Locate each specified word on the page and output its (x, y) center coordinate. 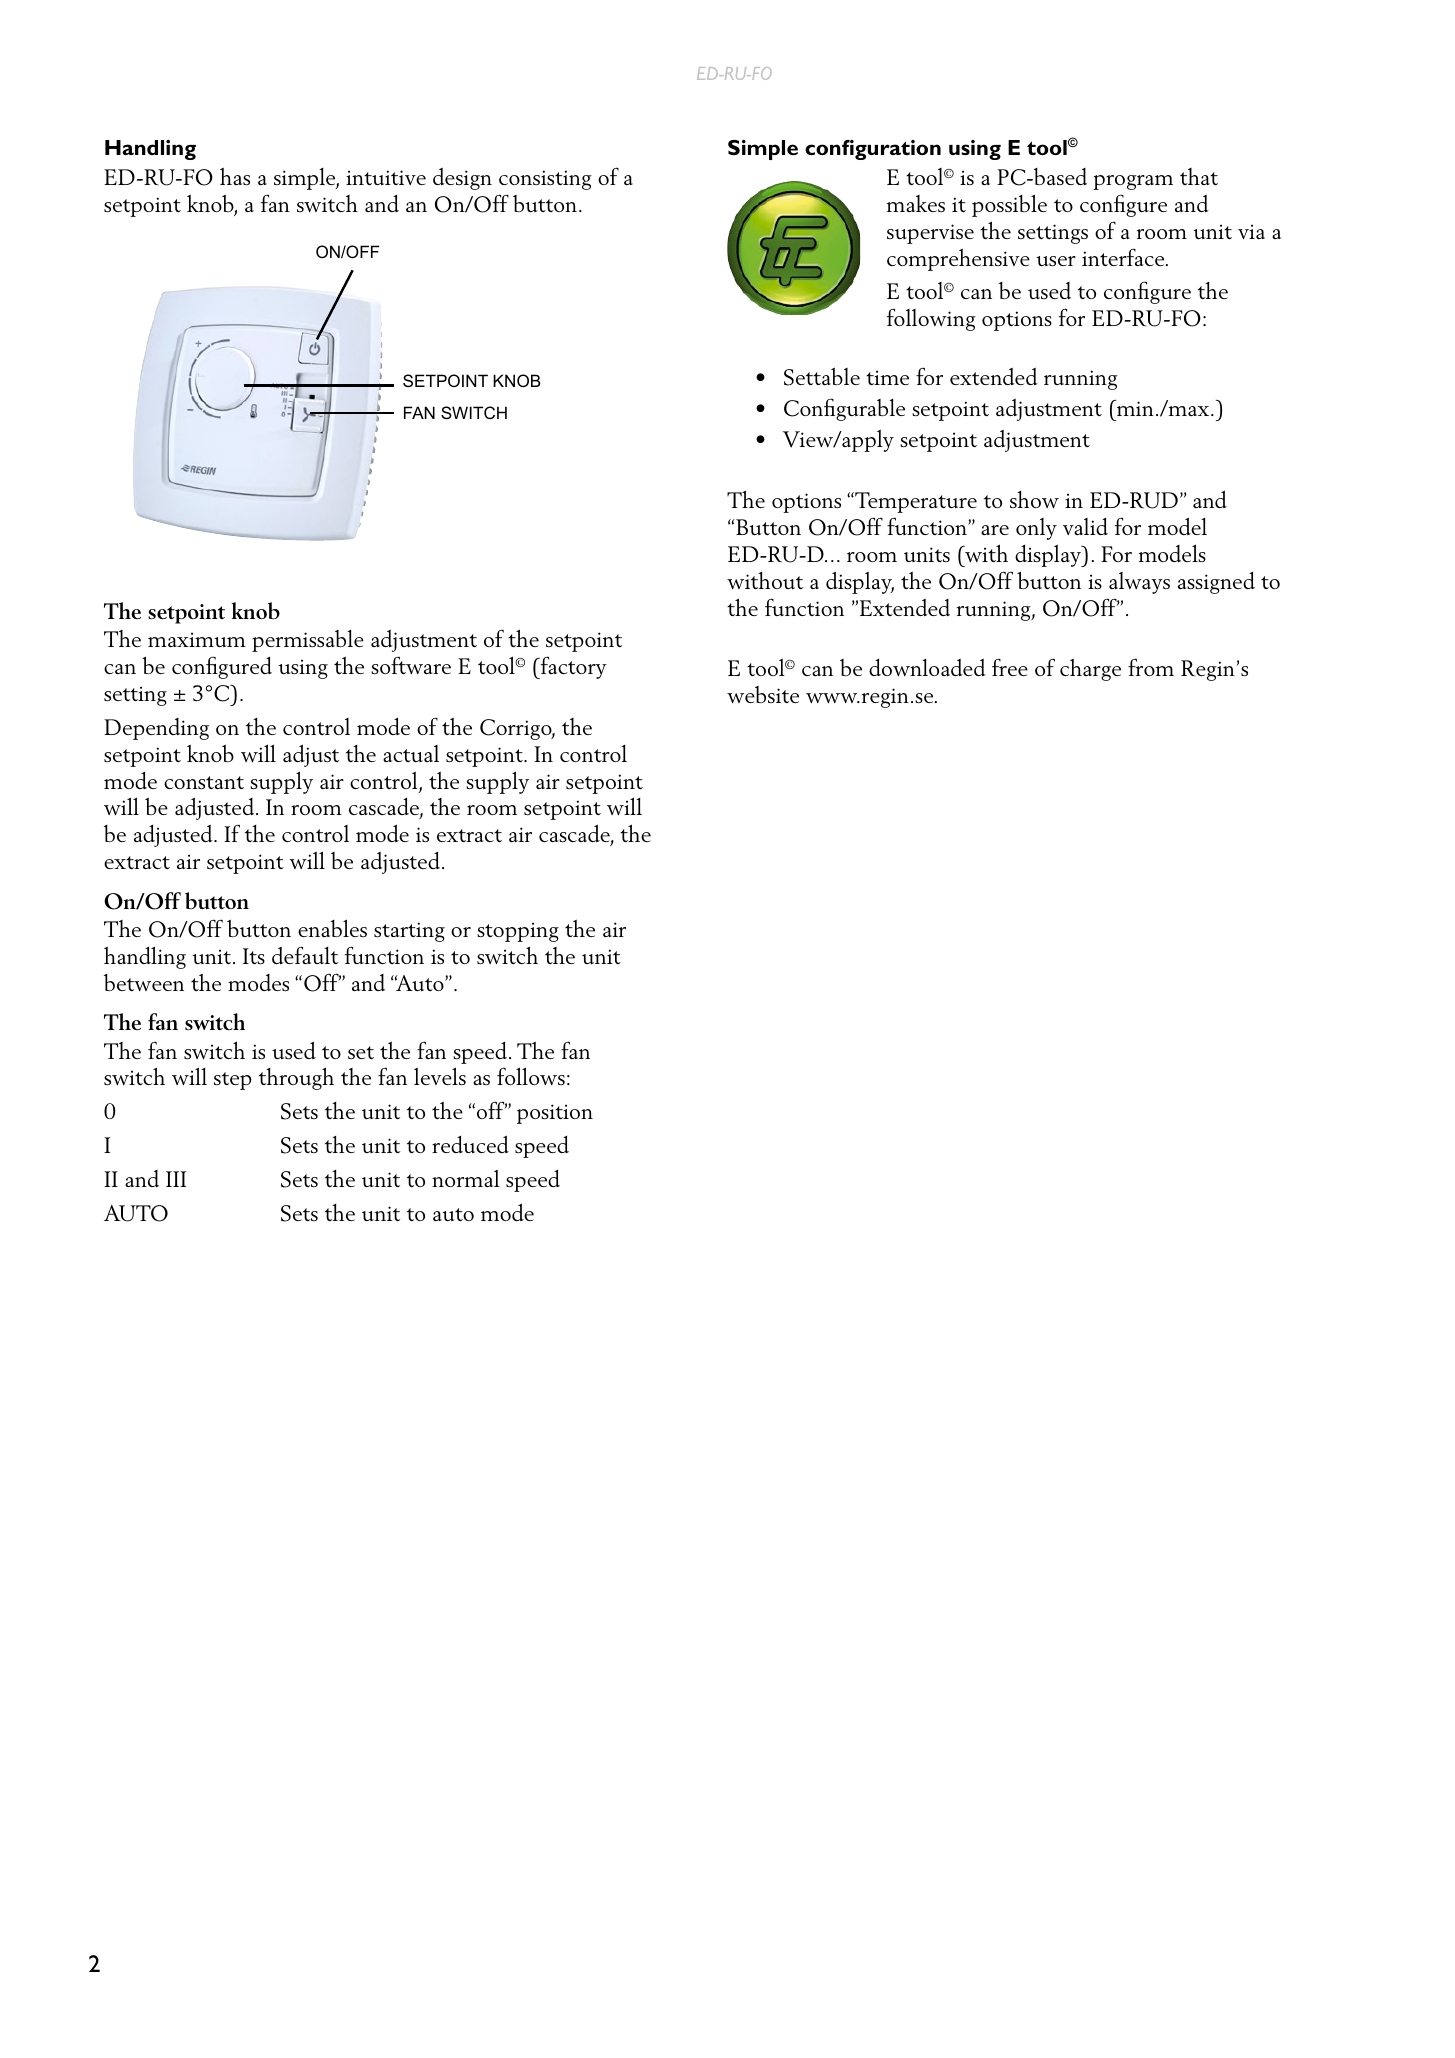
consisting (545, 180)
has (235, 176)
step (233, 1081)
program (1133, 182)
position (555, 1114)
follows (531, 1076)
